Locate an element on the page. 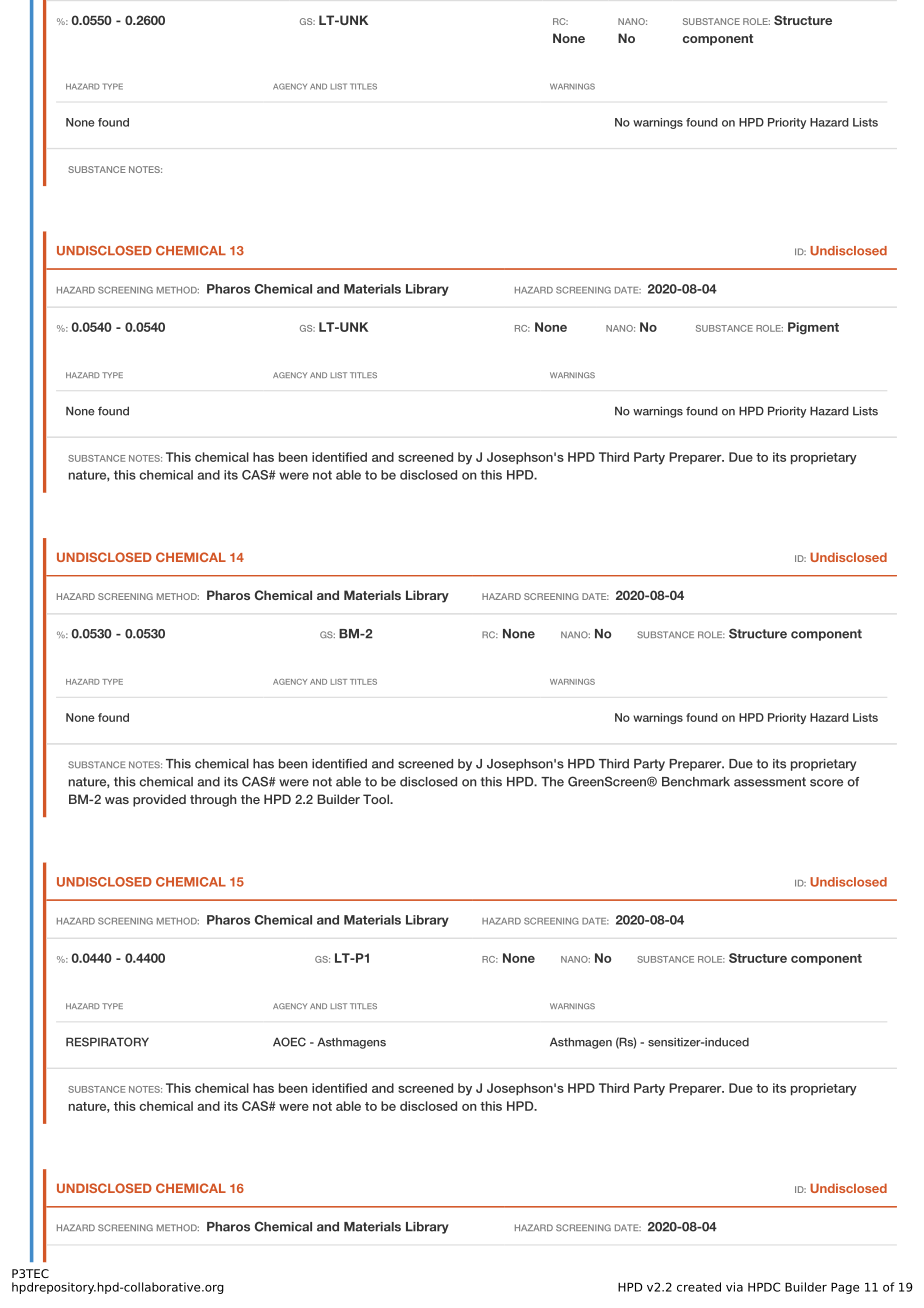 The height and width of the page is (1308, 924). RESPIRATORY is located at coordinates (107, 1042).
